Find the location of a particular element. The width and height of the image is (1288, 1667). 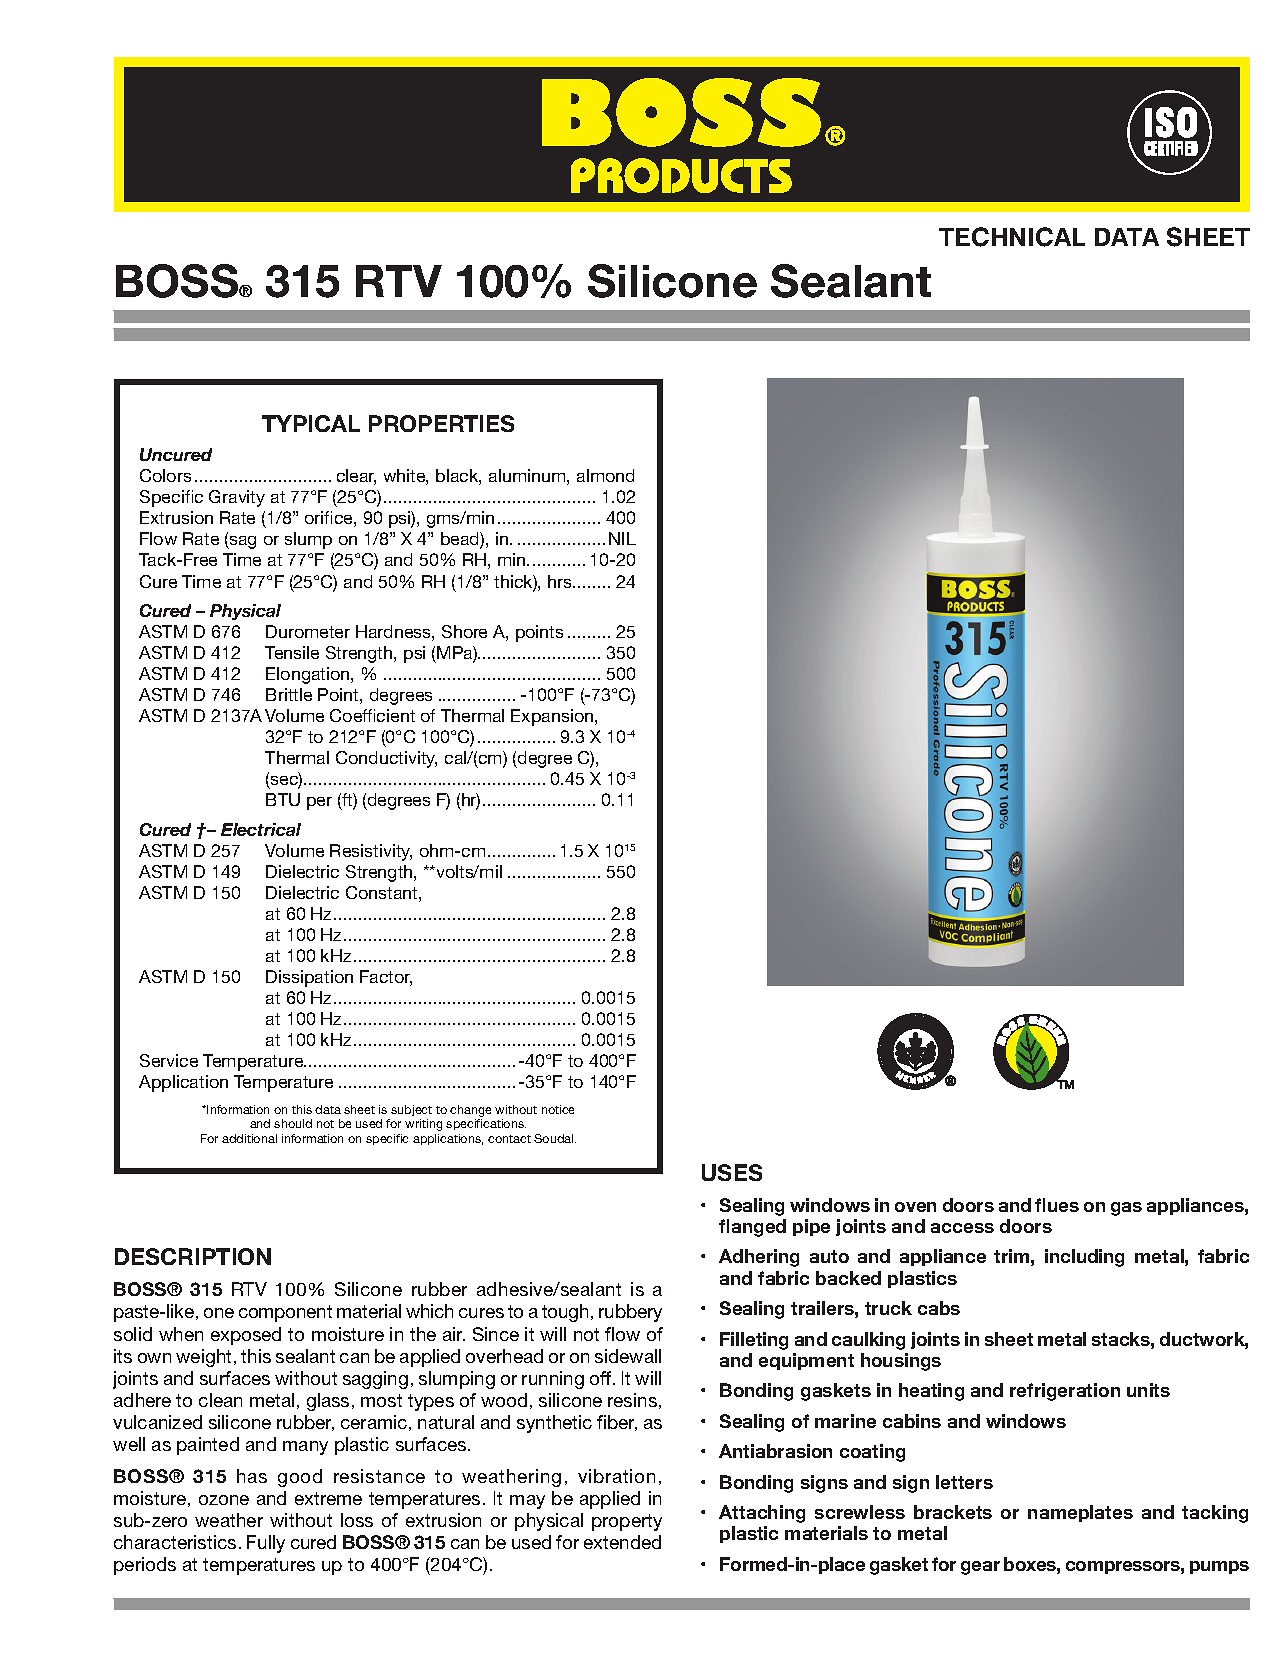

notice is located at coordinates (558, 1109).
